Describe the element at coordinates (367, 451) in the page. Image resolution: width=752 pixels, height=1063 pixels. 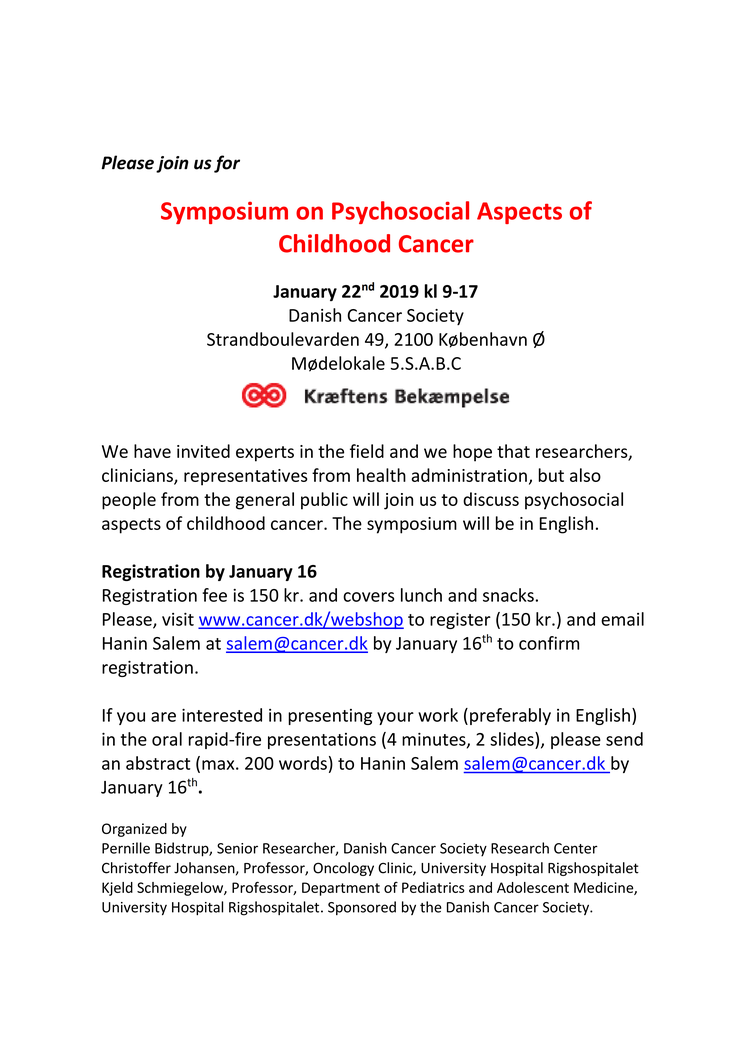
I see `field` at that location.
